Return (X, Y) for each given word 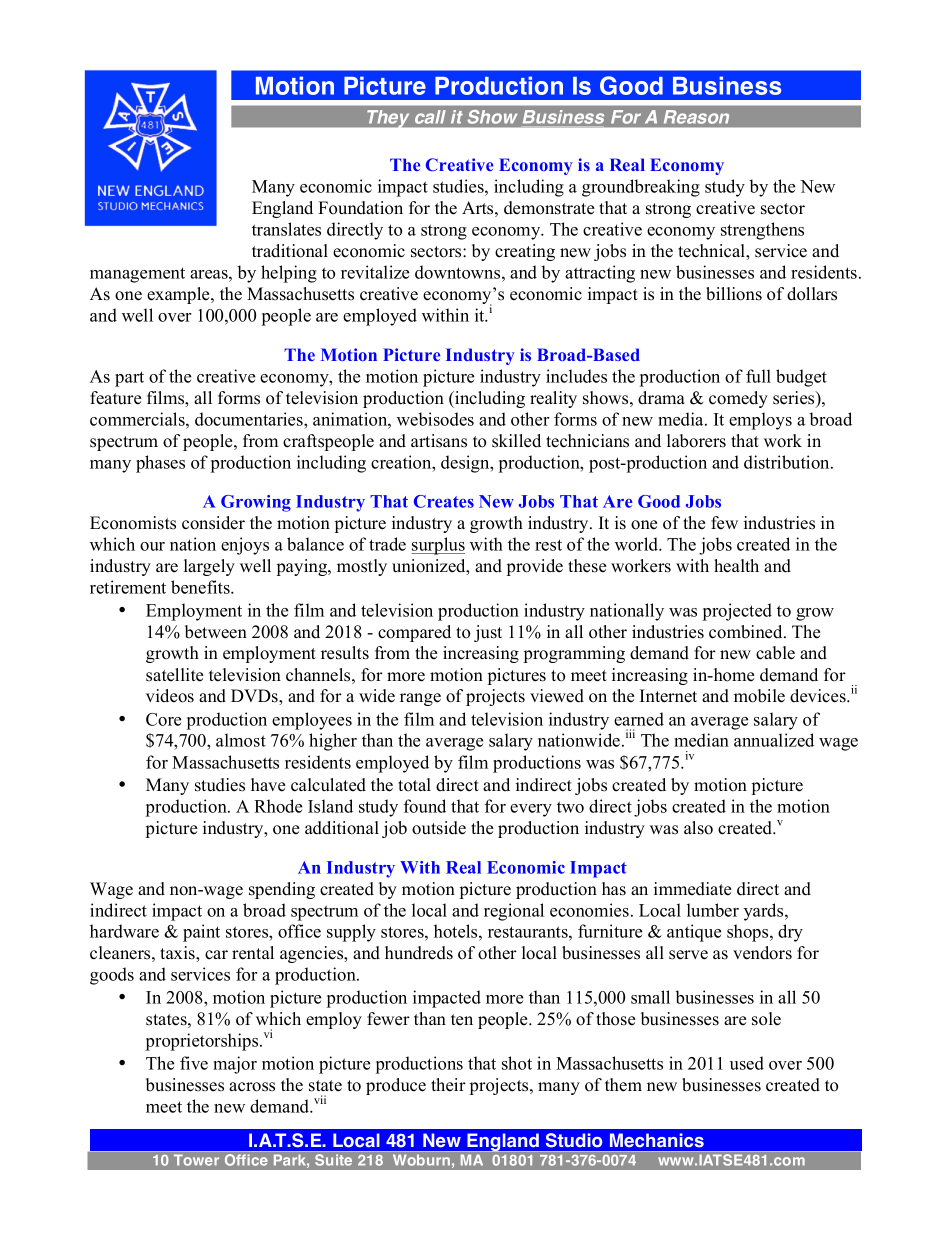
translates (286, 229)
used (747, 1063)
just (488, 633)
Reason (696, 117)
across (252, 1087)
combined (747, 632)
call (430, 117)
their (448, 1085)
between (216, 632)
